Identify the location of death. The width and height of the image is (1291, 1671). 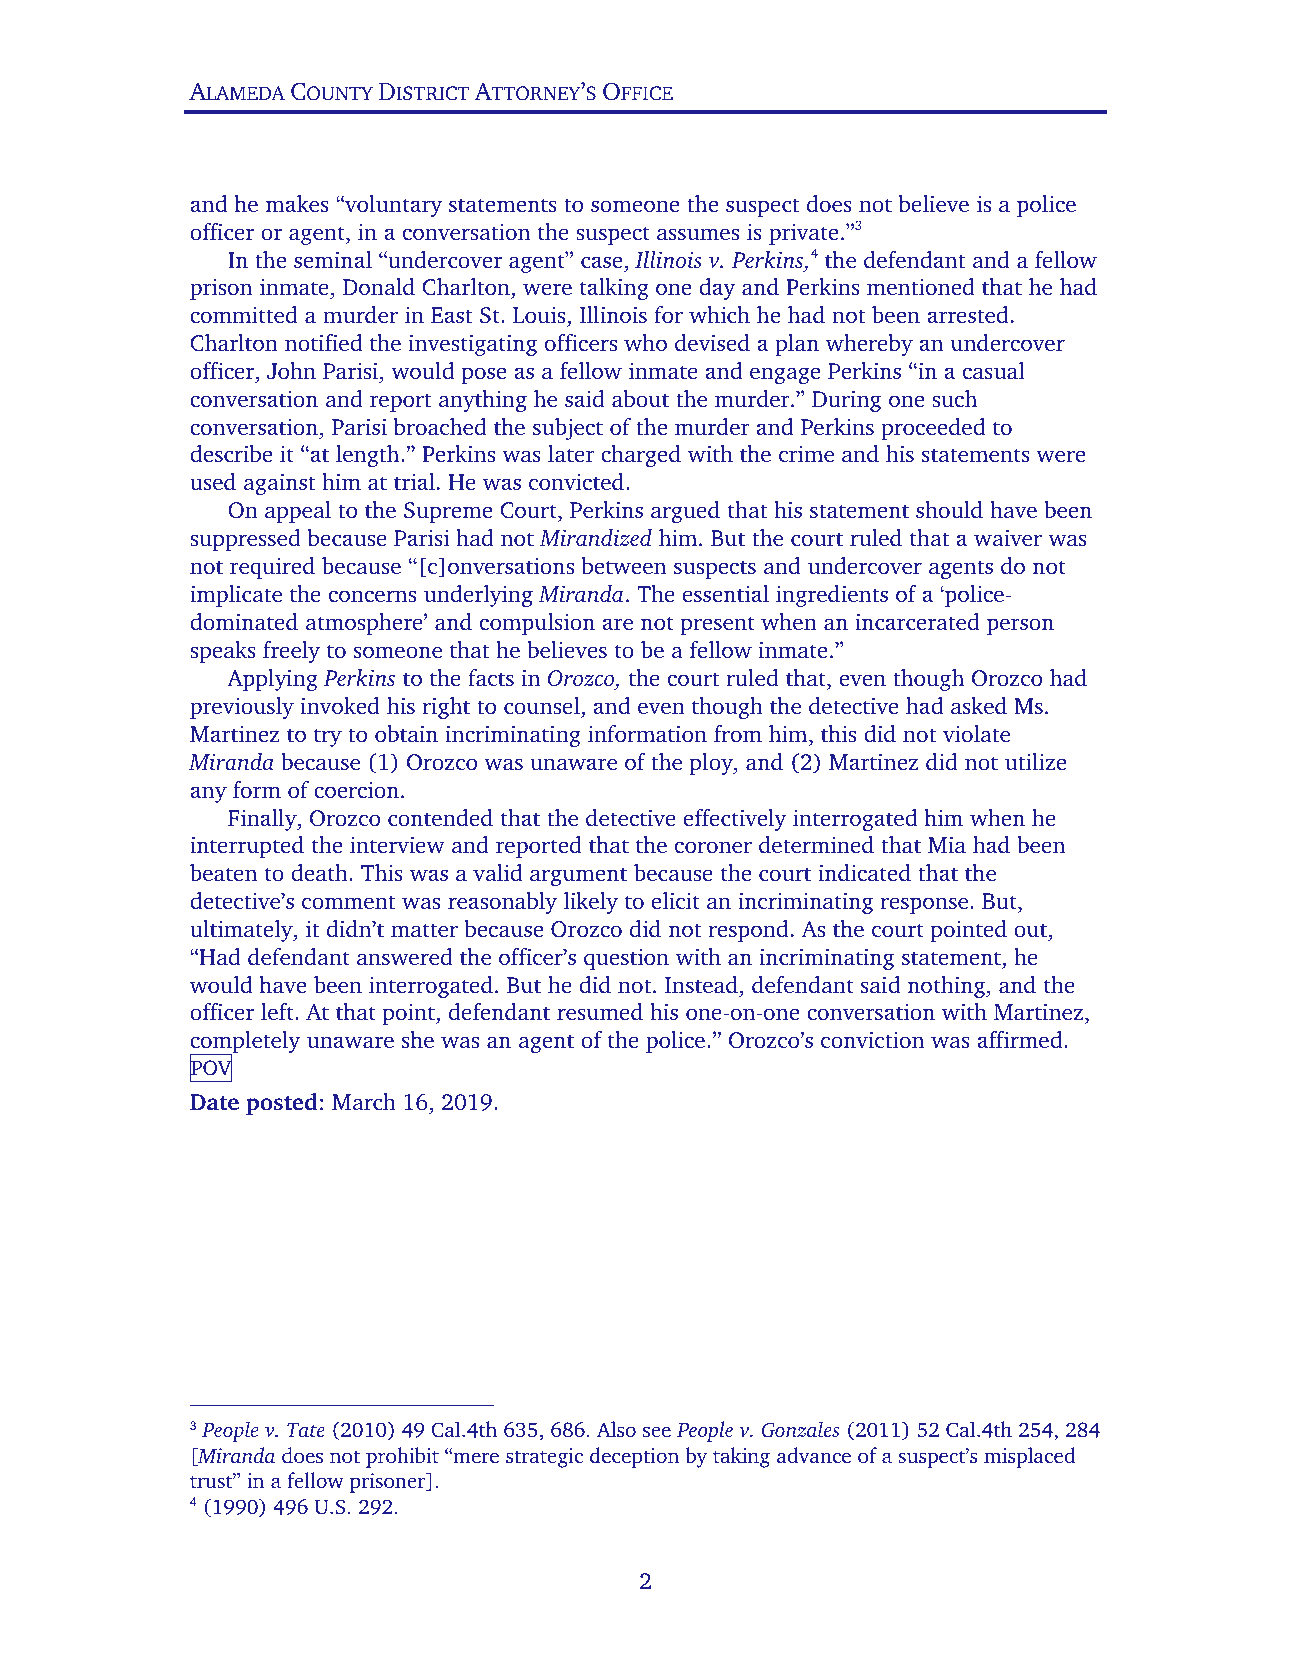
(320, 872).
